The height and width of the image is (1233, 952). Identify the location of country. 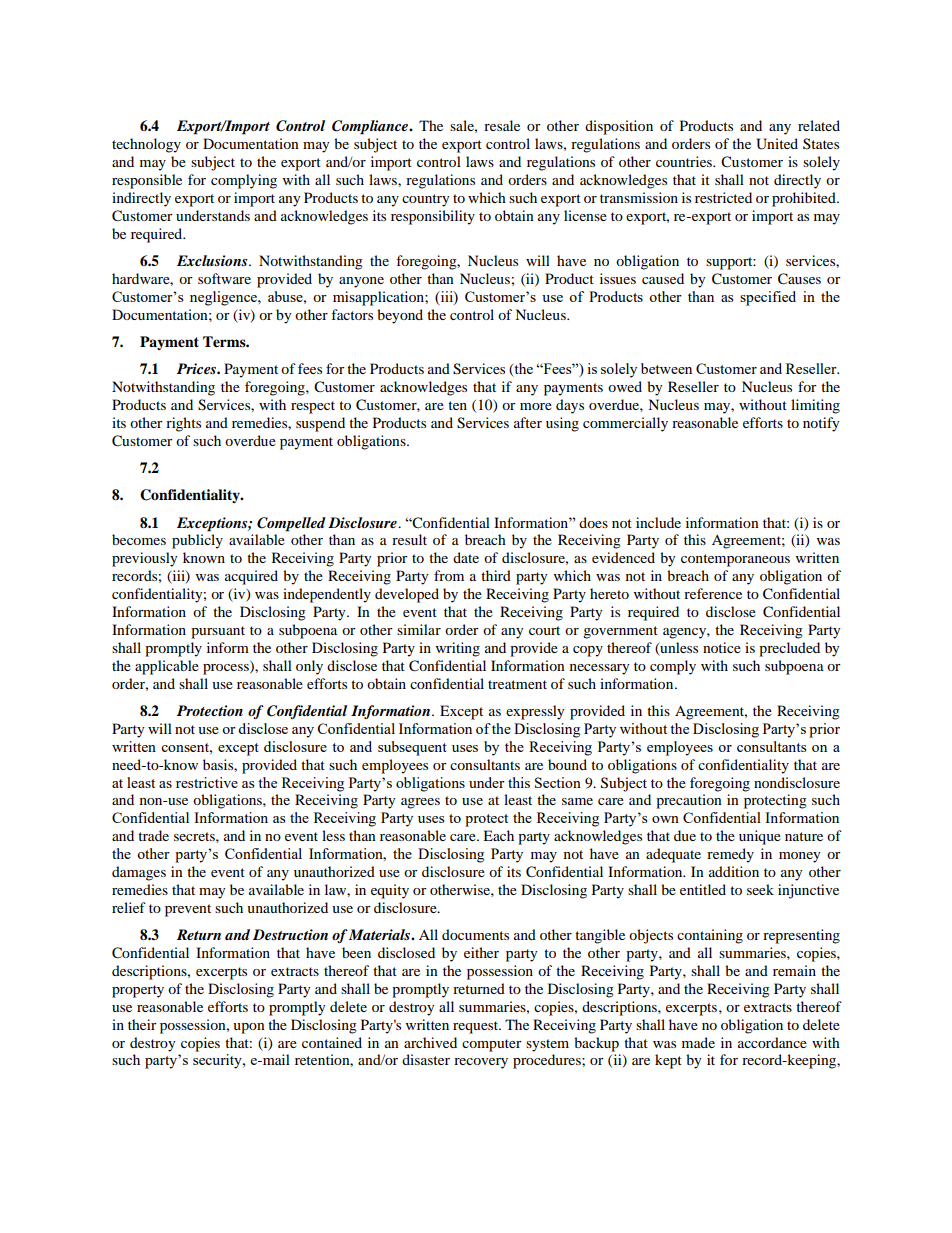
(426, 200).
